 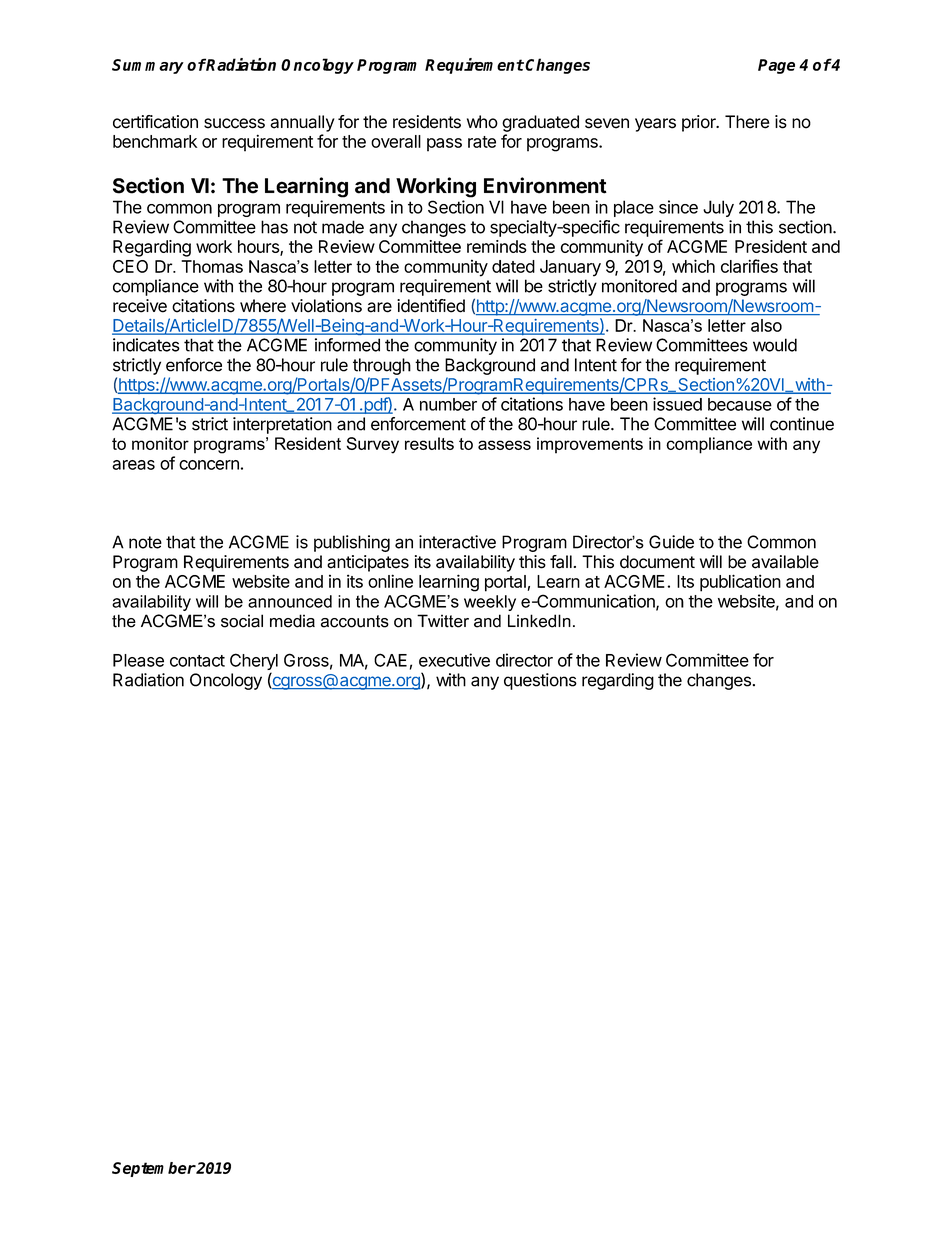 I want to click on results, so click(x=429, y=443).
